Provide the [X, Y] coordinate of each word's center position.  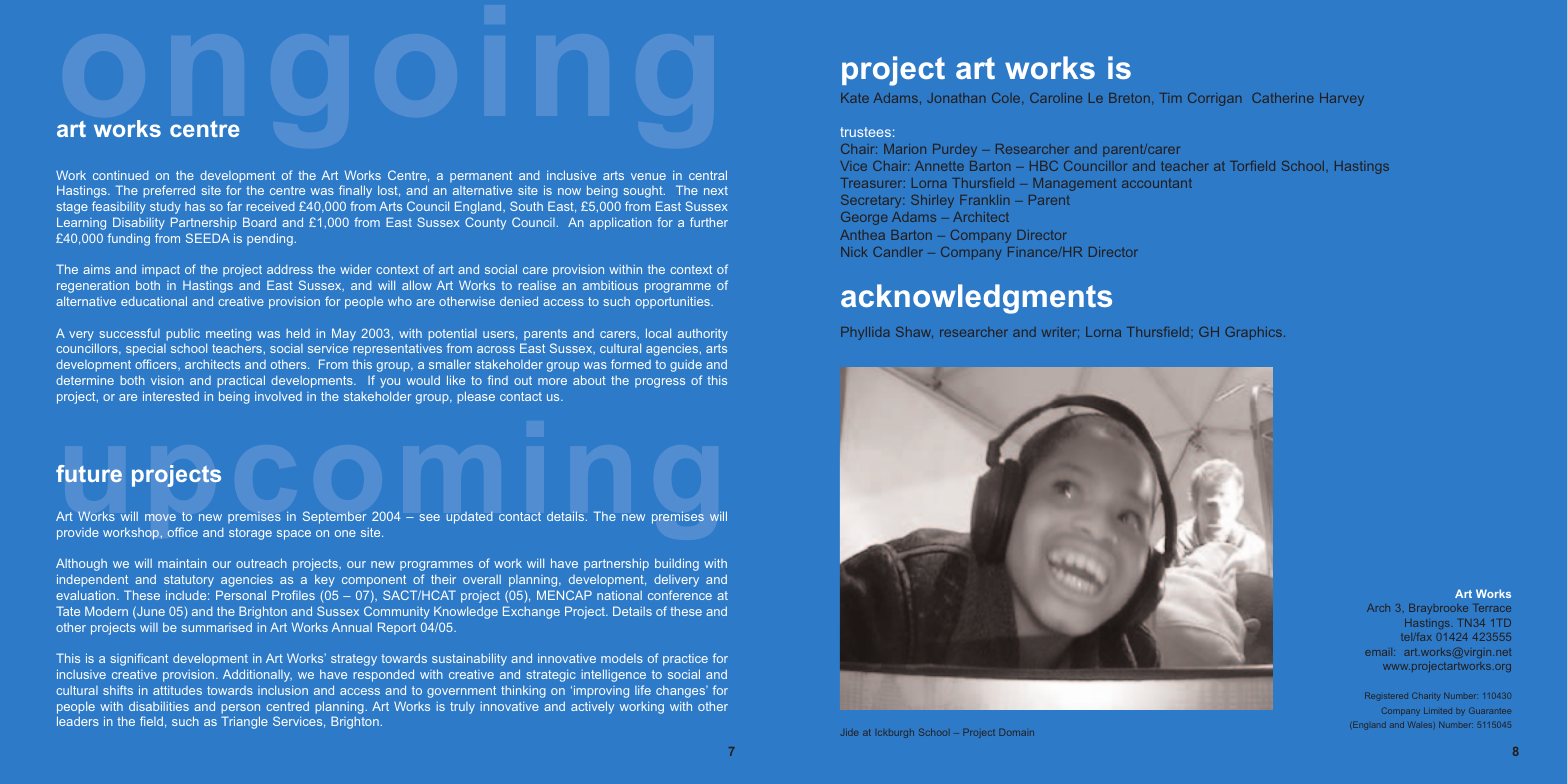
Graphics [1255, 333]
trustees [865, 132]
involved [278, 396]
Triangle [244, 722]
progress [660, 383]
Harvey [1342, 99]
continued [121, 175]
